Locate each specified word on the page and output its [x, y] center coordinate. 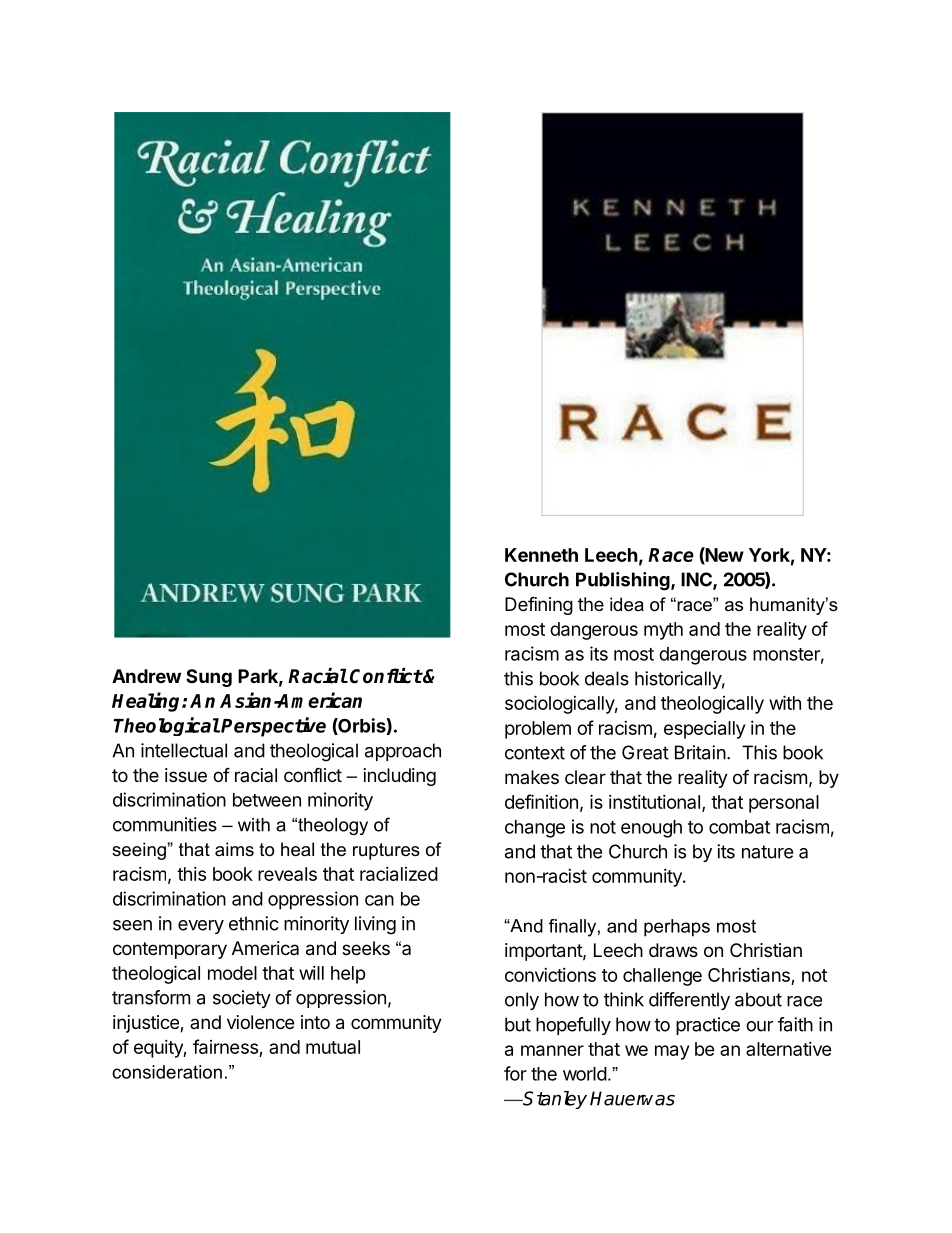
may [672, 1052]
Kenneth [541, 555]
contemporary [170, 950]
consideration [167, 1072]
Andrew [146, 676]
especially [704, 730]
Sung [209, 678]
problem [538, 730]
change [535, 829]
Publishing [624, 581]
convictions [550, 975]
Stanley [554, 1100]
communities [165, 824]
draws [673, 950]
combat [739, 827]
